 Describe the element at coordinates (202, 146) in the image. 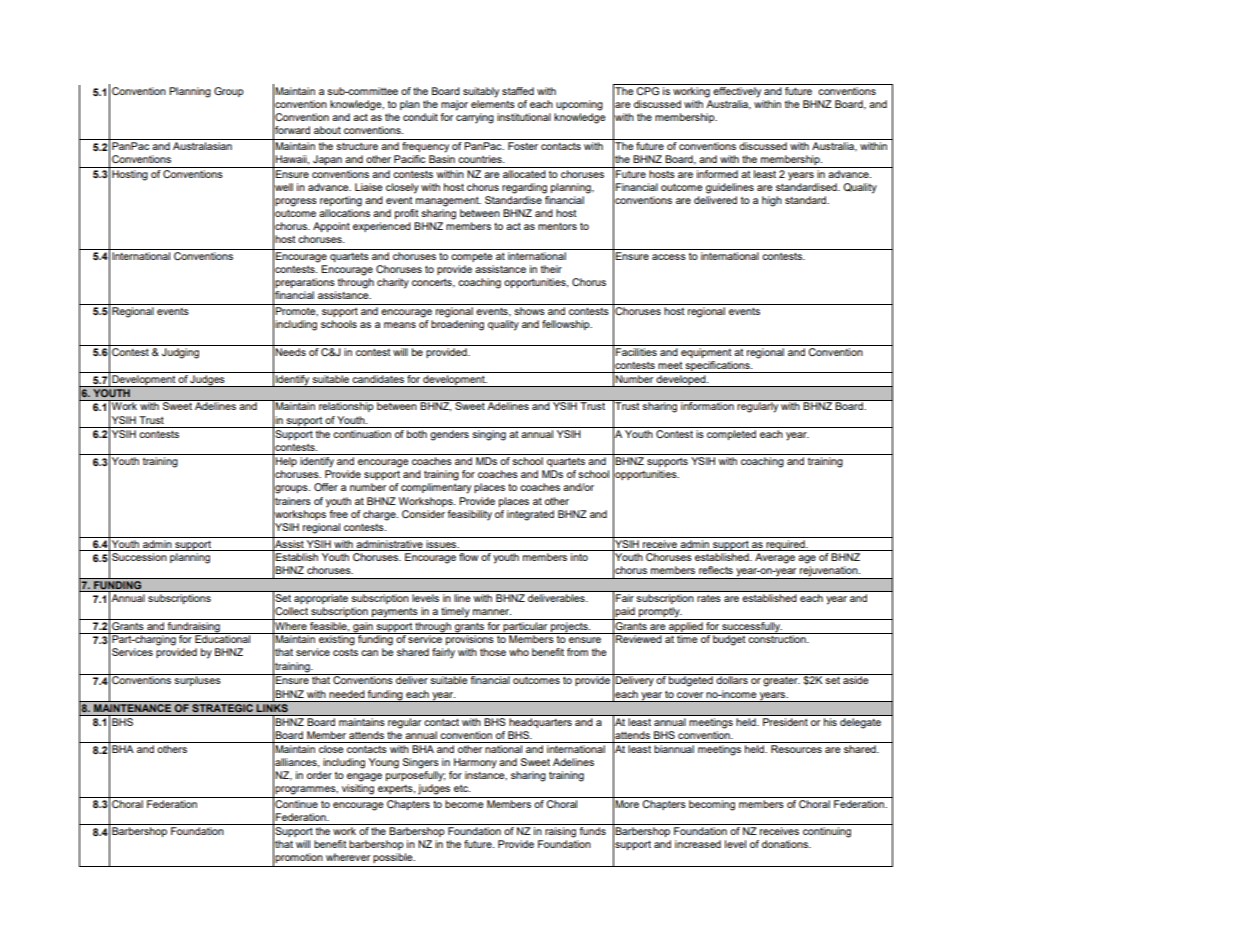

I see `Australasian` at that location.
